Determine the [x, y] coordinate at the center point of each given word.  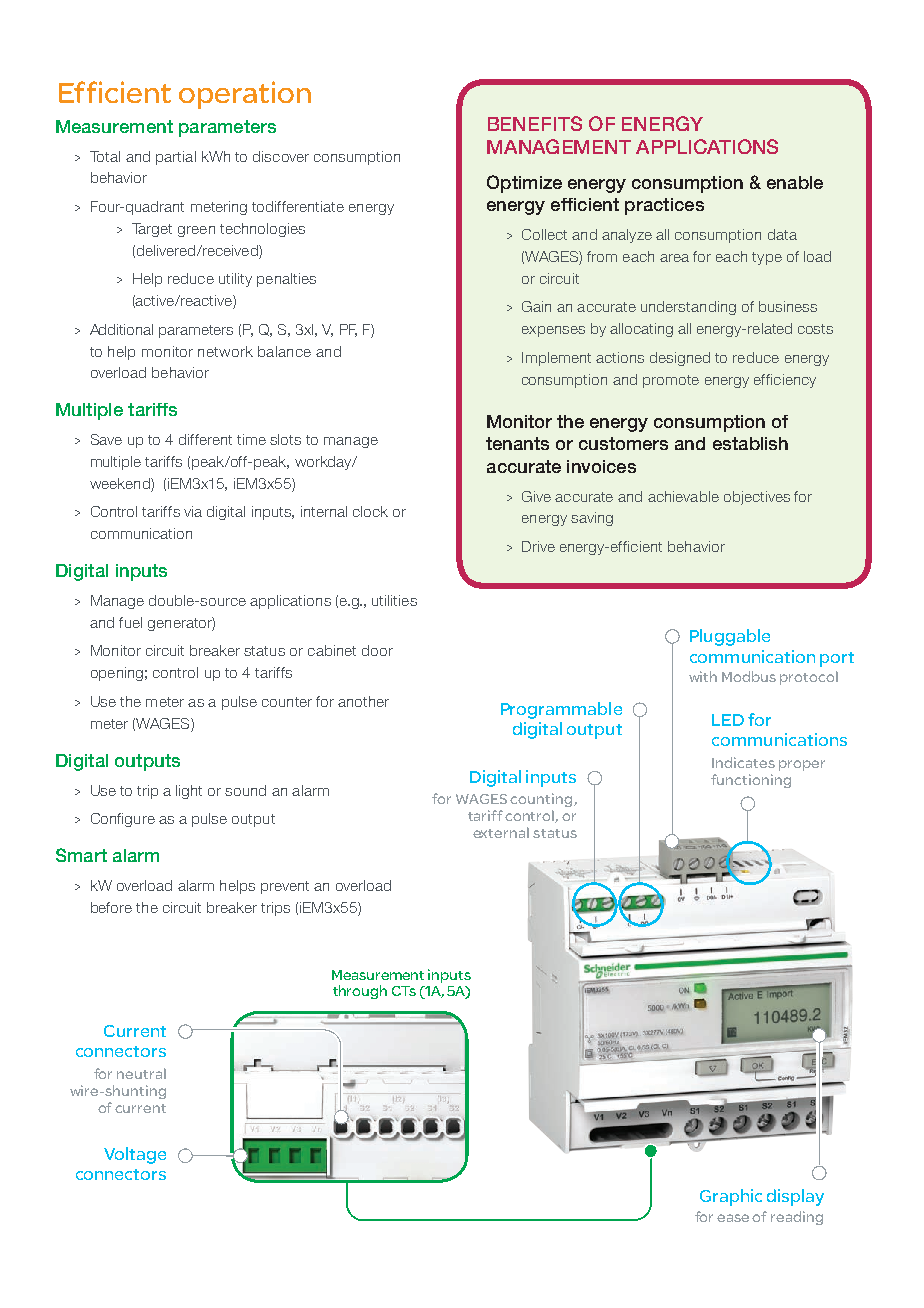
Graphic [731, 1197]
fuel [130, 622]
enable [795, 182]
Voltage [135, 1155]
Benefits [535, 123]
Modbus [749, 676]
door [377, 650]
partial [176, 158]
